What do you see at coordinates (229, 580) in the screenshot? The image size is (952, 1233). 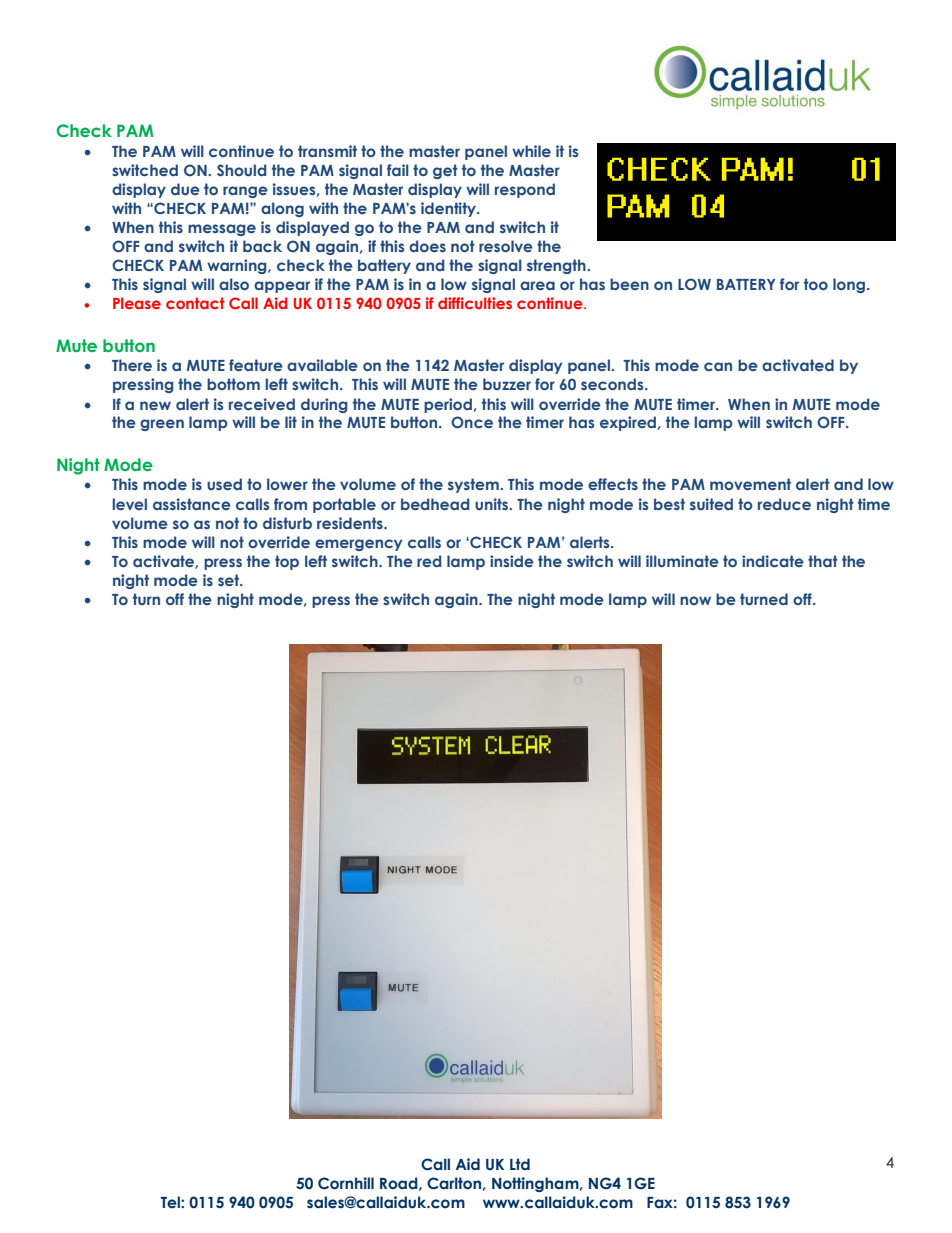 I see `set` at bounding box center [229, 580].
